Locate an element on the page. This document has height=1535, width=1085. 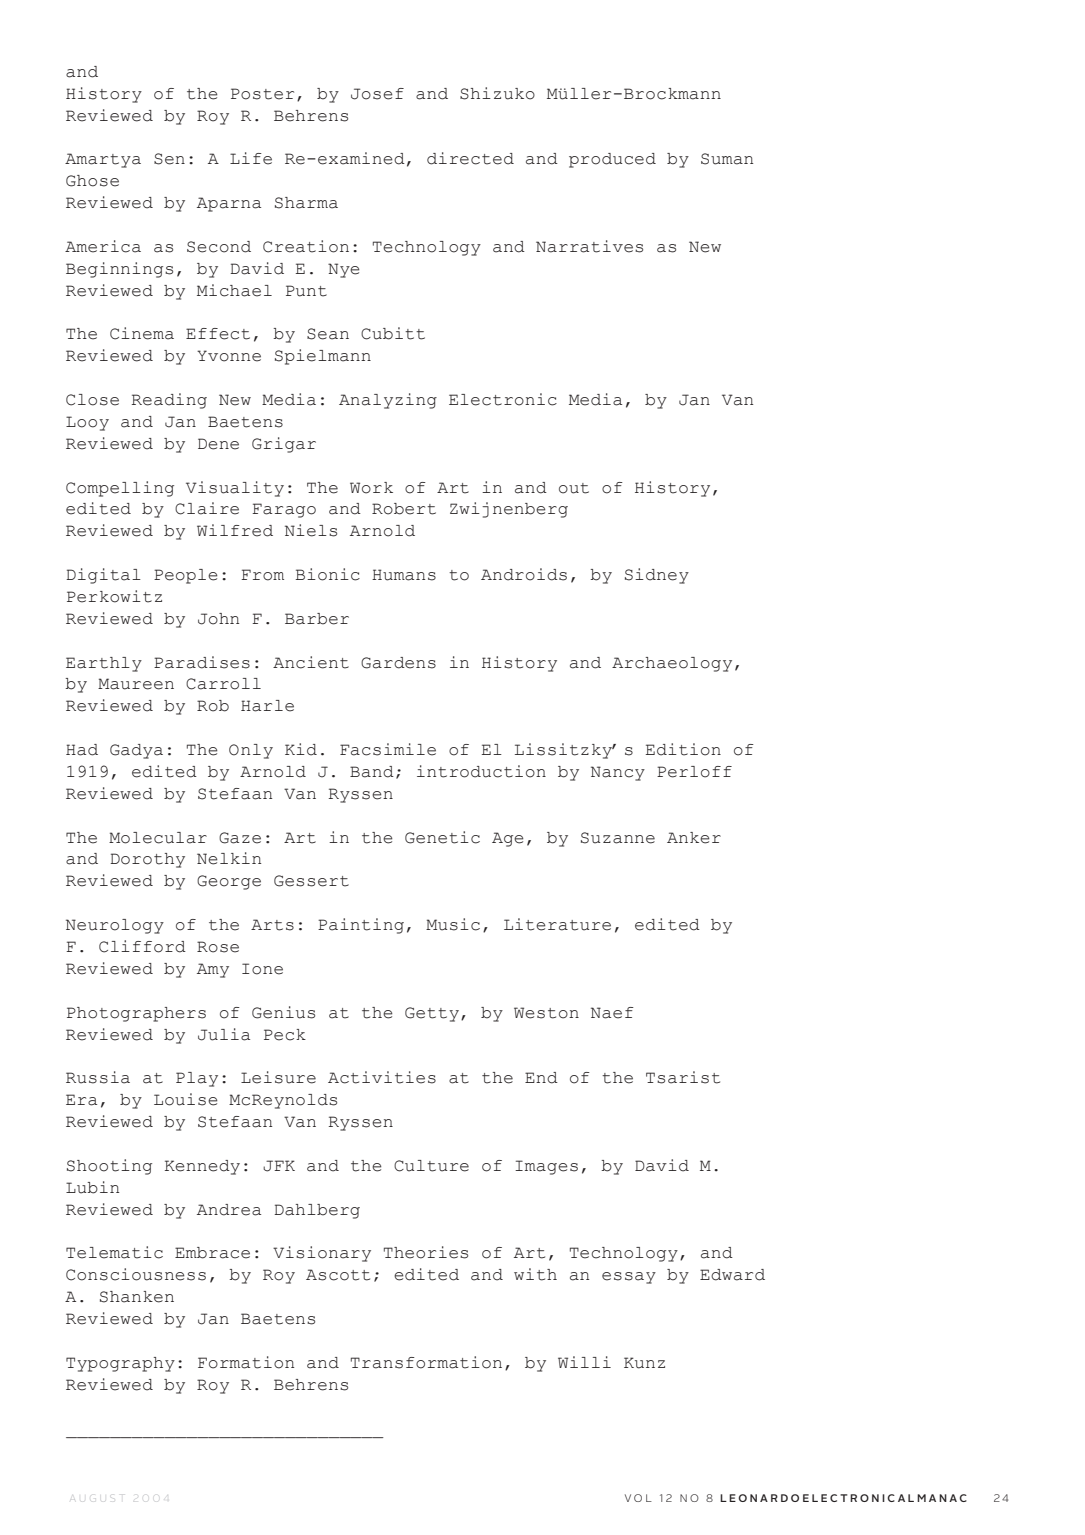
Josef is located at coordinates (377, 94).
